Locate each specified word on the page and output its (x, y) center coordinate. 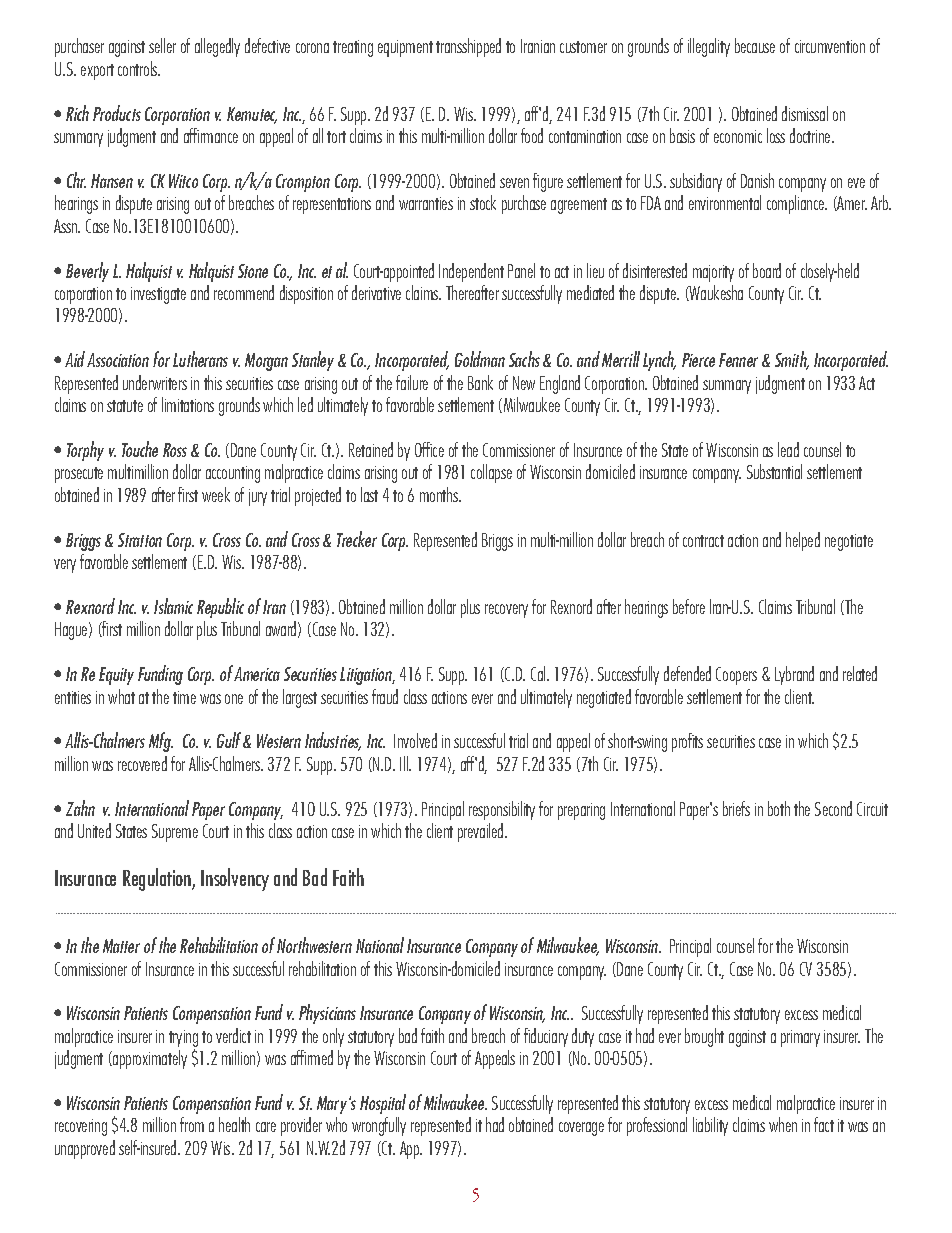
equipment (405, 48)
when (783, 1124)
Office (429, 449)
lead (788, 449)
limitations (188, 404)
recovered (142, 763)
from (192, 1124)
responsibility (502, 810)
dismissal (805, 113)
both (779, 808)
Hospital (383, 1104)
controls (139, 68)
